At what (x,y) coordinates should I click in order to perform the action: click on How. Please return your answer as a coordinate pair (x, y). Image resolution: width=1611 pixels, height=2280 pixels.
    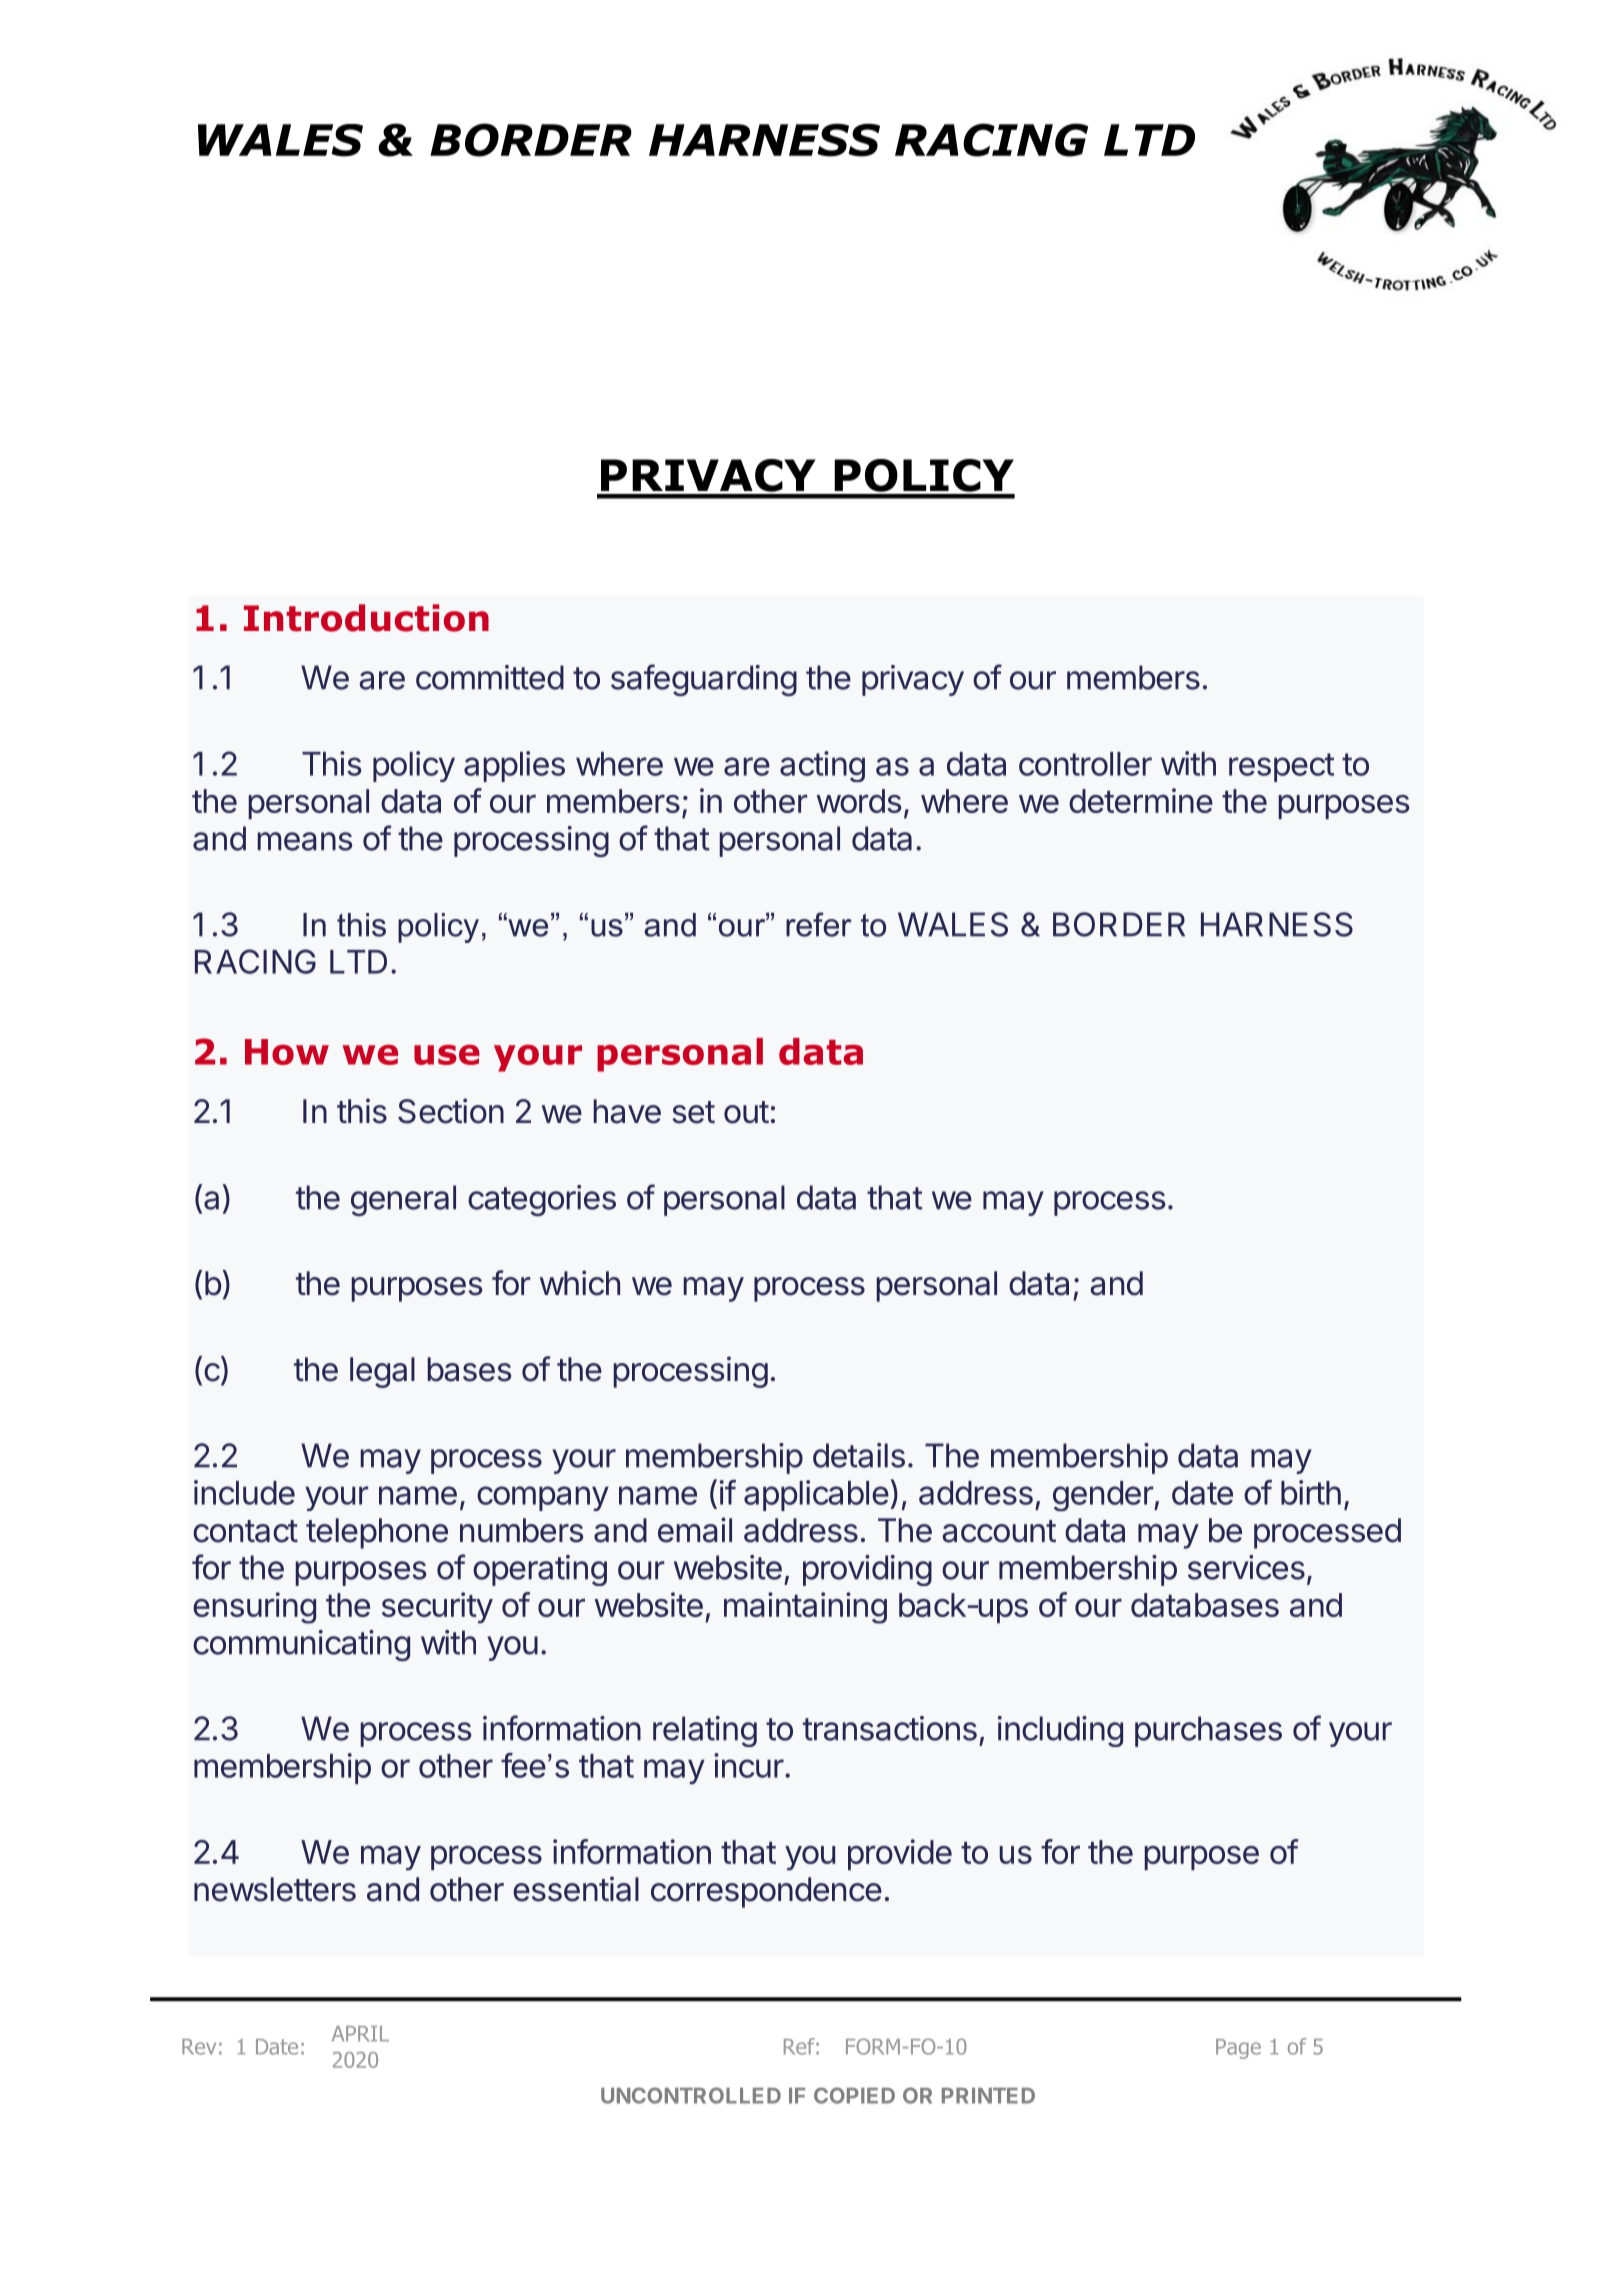
    Looking at the image, I should click on (287, 1052).
